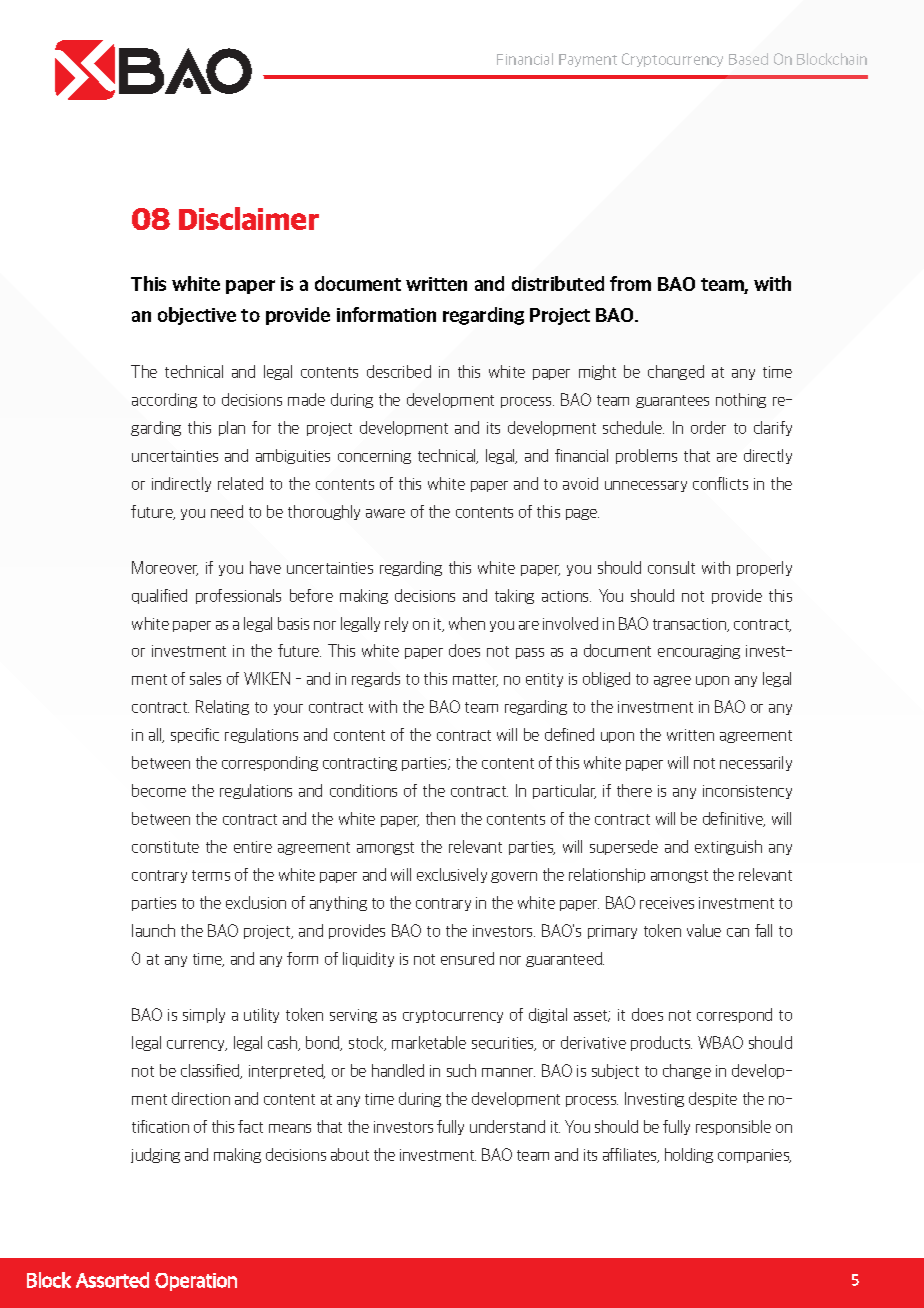  What do you see at coordinates (507, 1126) in the screenshot?
I see `understand` at bounding box center [507, 1126].
